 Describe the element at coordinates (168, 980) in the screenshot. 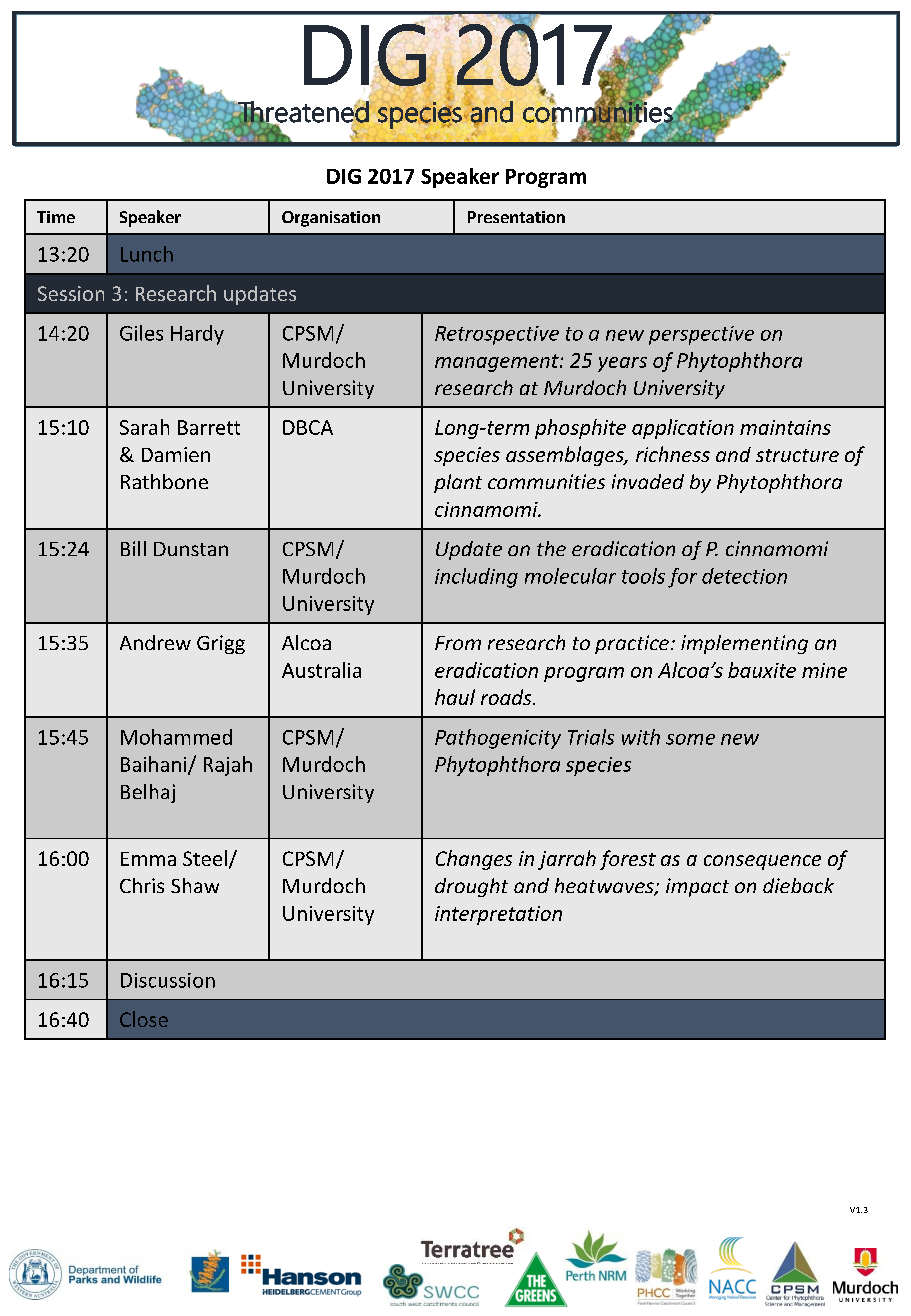

I see `Discussion` at that location.
